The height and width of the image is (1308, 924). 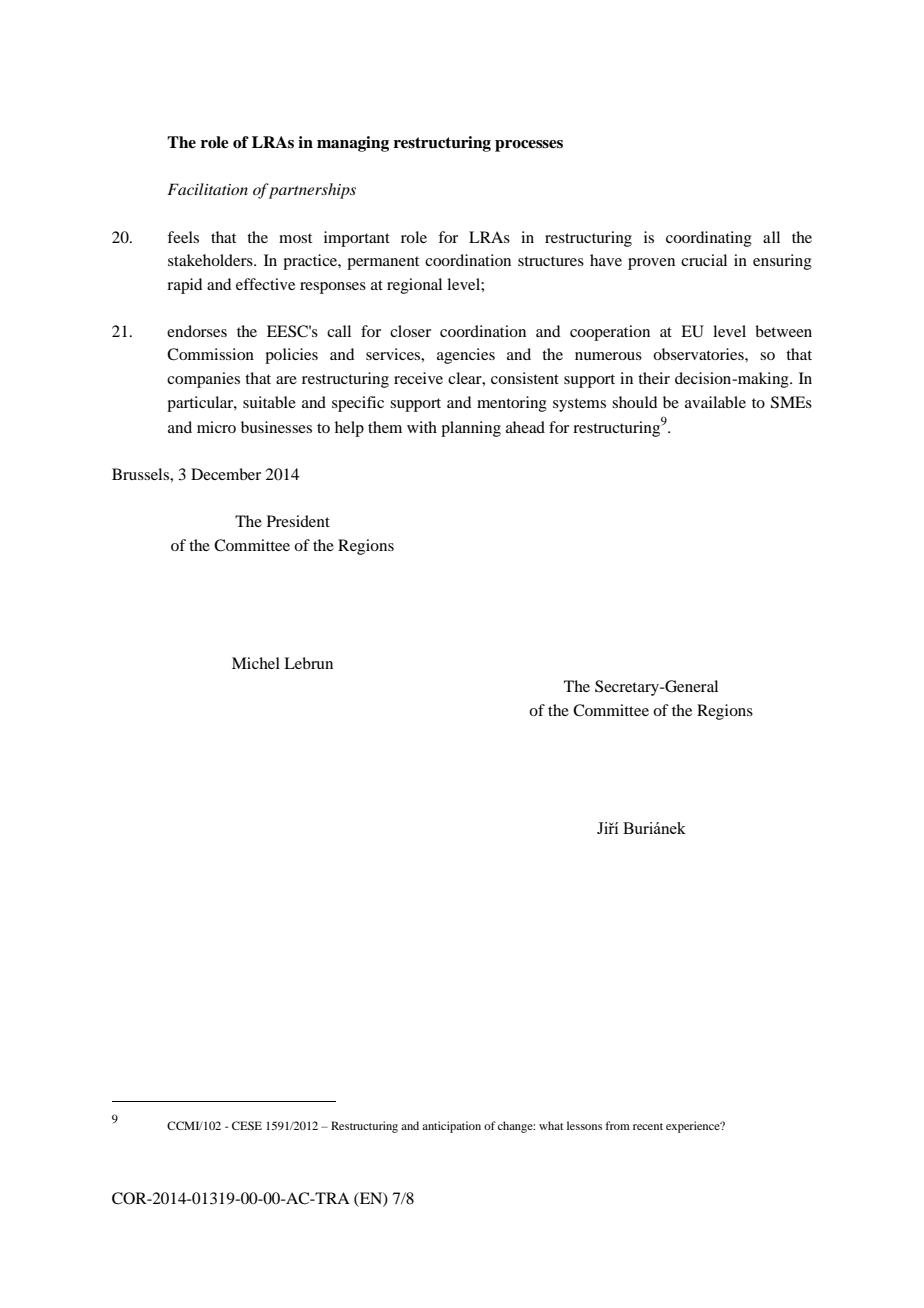 I want to click on processes, so click(x=529, y=146).
